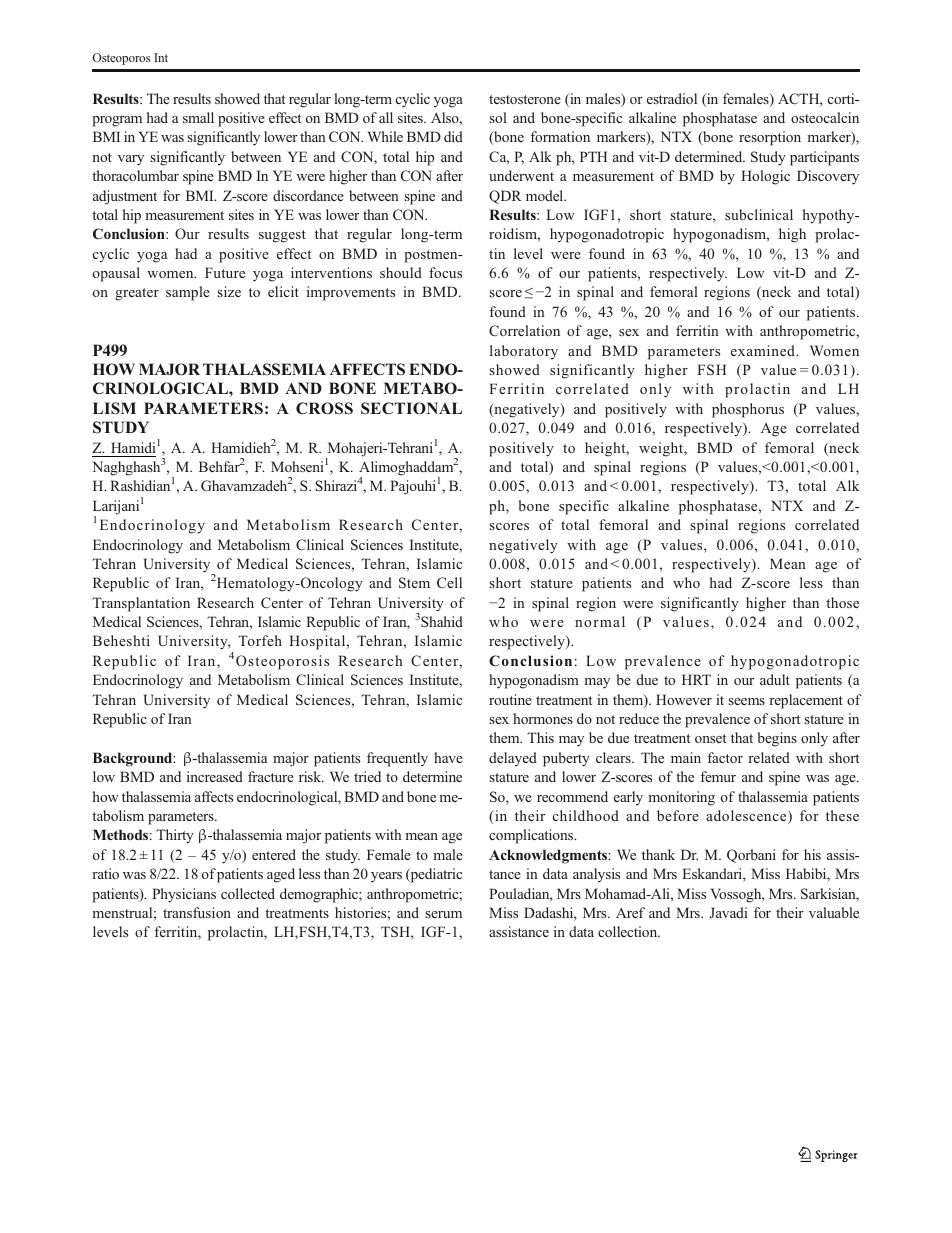  What do you see at coordinates (198, 117) in the screenshot?
I see `small` at bounding box center [198, 117].
